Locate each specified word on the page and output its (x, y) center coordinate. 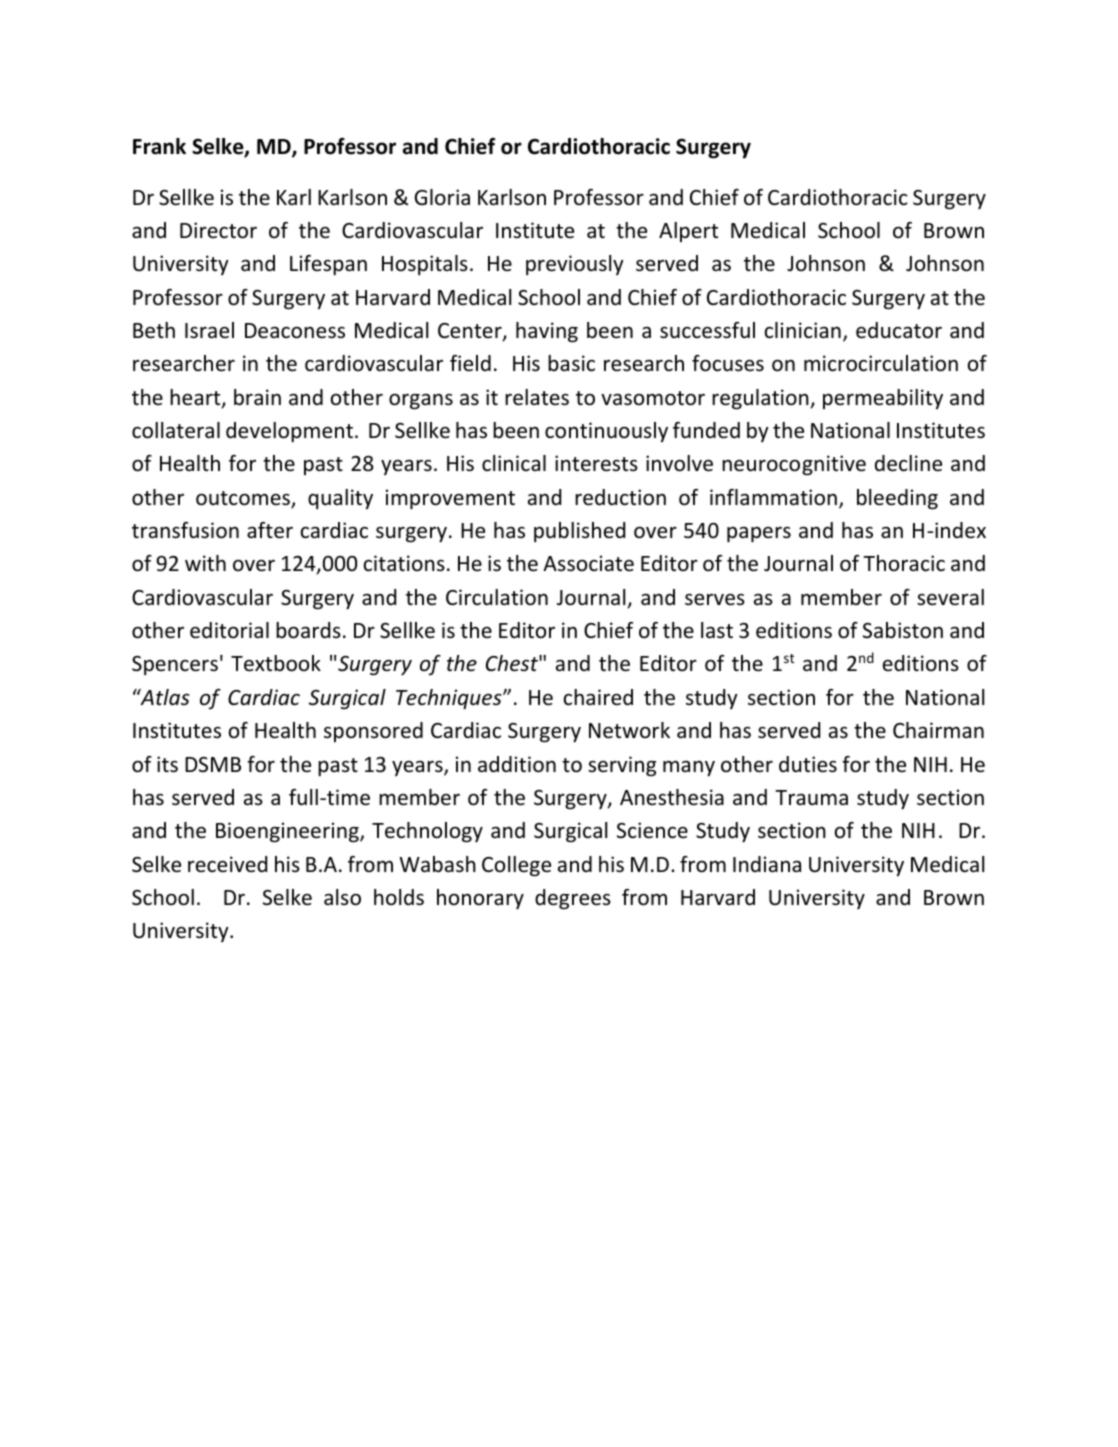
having (547, 332)
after (270, 530)
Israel (209, 330)
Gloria (442, 197)
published (579, 532)
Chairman (938, 730)
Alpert (688, 232)
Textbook (276, 663)
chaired (598, 697)
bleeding (897, 499)
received (227, 864)
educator (899, 330)
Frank (159, 146)
